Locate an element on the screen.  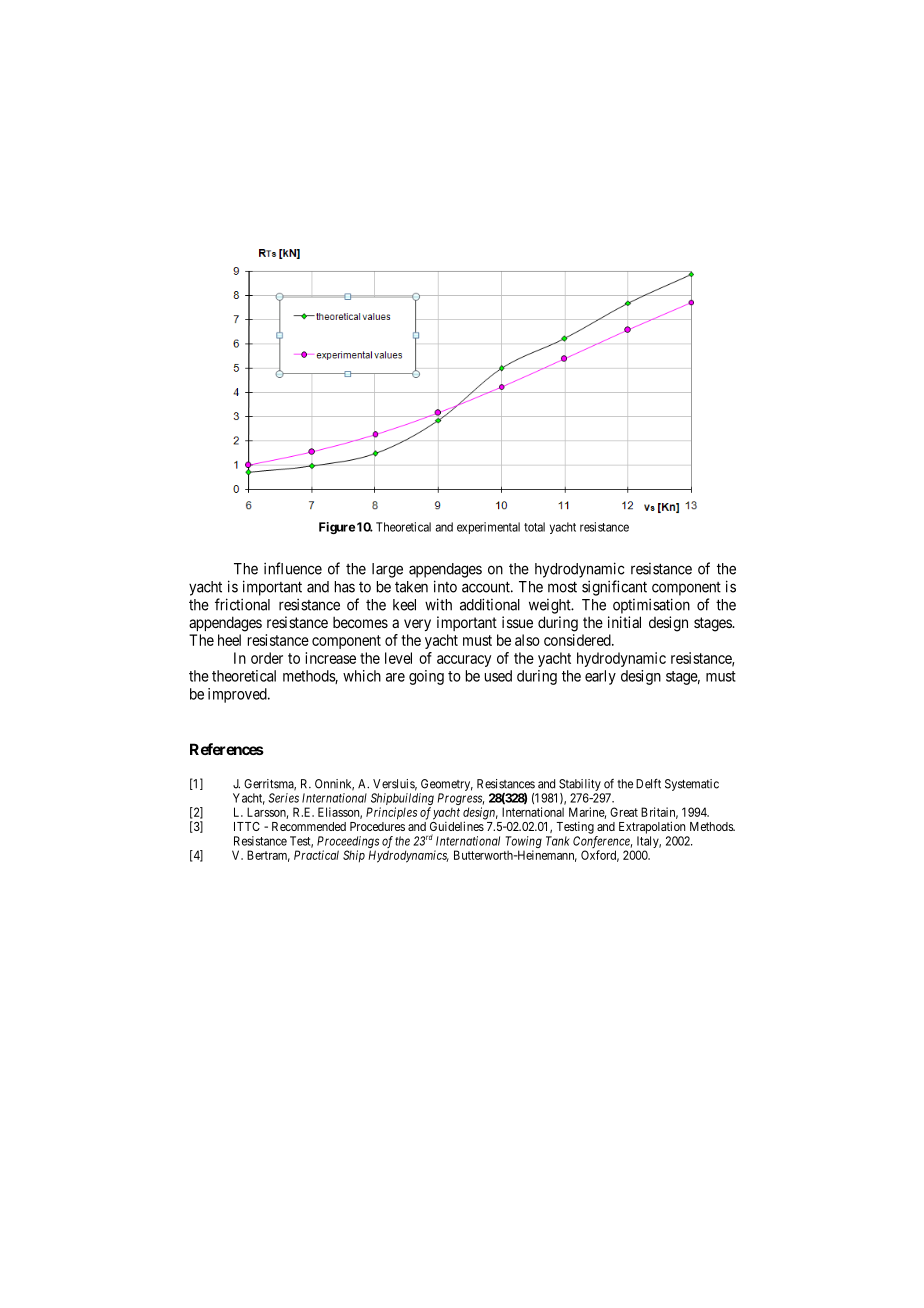
very is located at coordinates (417, 625).
